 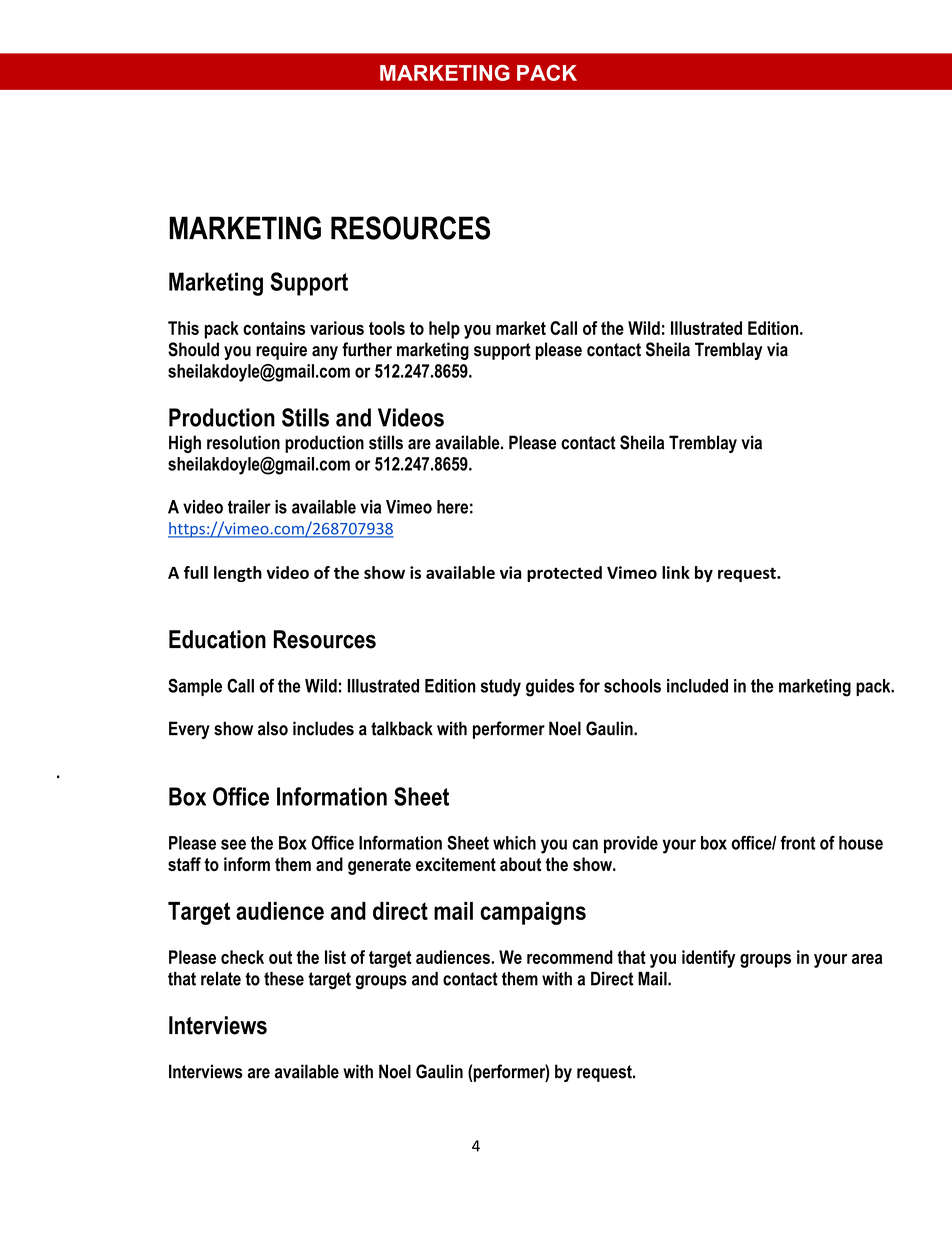 I want to click on identify, so click(x=708, y=959).
